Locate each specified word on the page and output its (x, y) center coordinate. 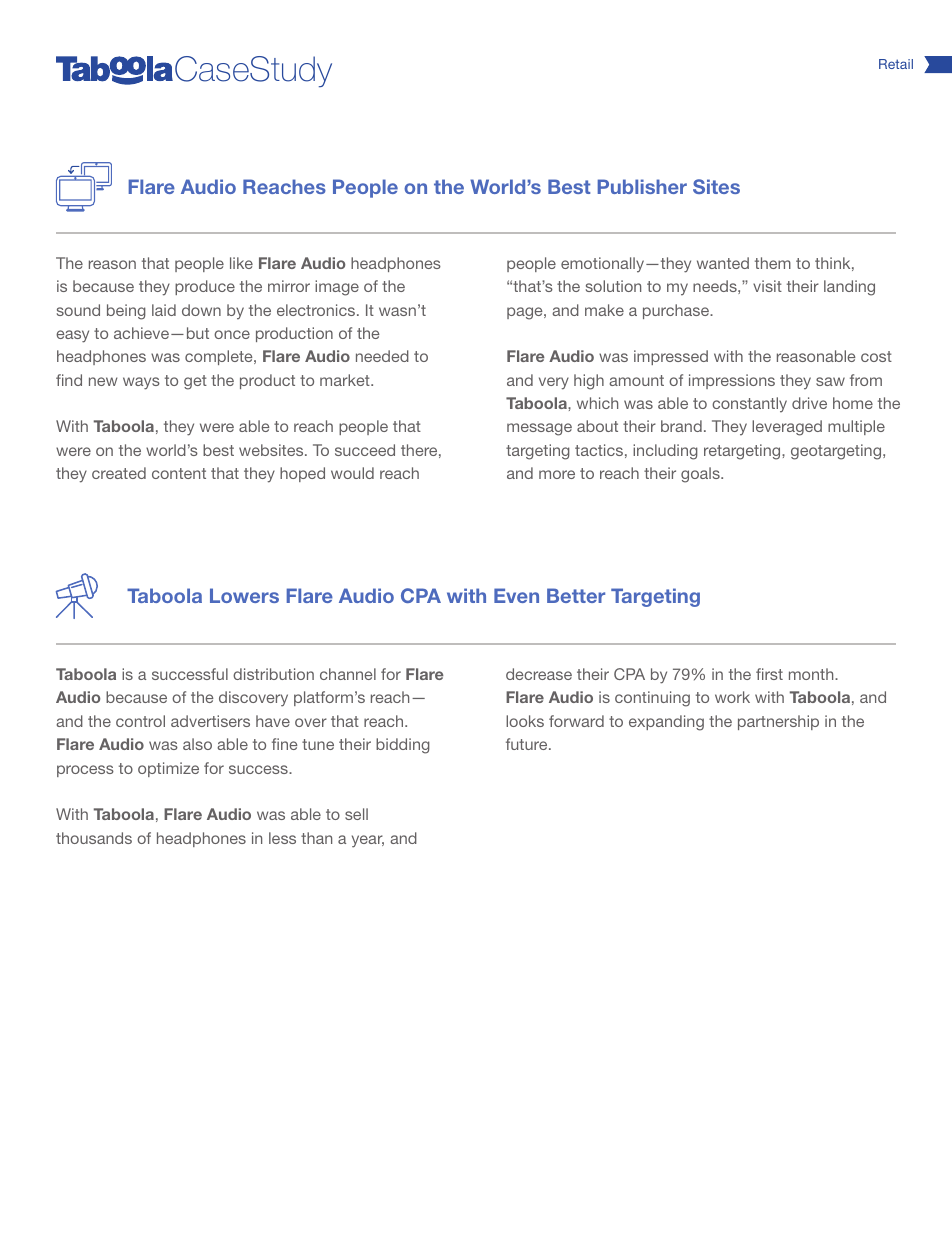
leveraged (787, 428)
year (368, 841)
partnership (778, 722)
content (179, 473)
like (241, 263)
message (539, 429)
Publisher (642, 186)
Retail (896, 64)
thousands (94, 838)
